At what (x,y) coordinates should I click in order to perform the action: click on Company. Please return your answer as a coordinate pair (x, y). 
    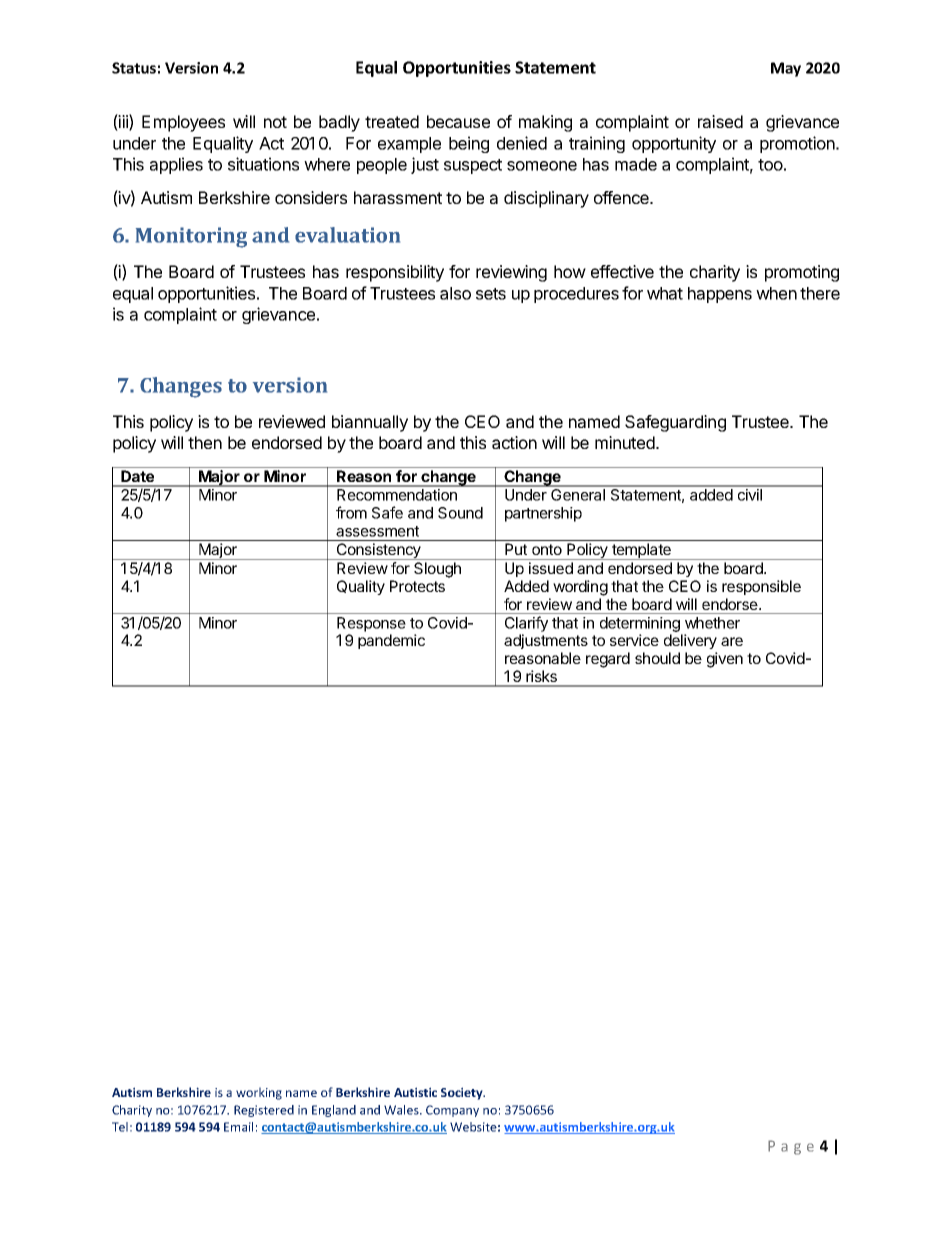
    Looking at the image, I should click on (452, 1111).
